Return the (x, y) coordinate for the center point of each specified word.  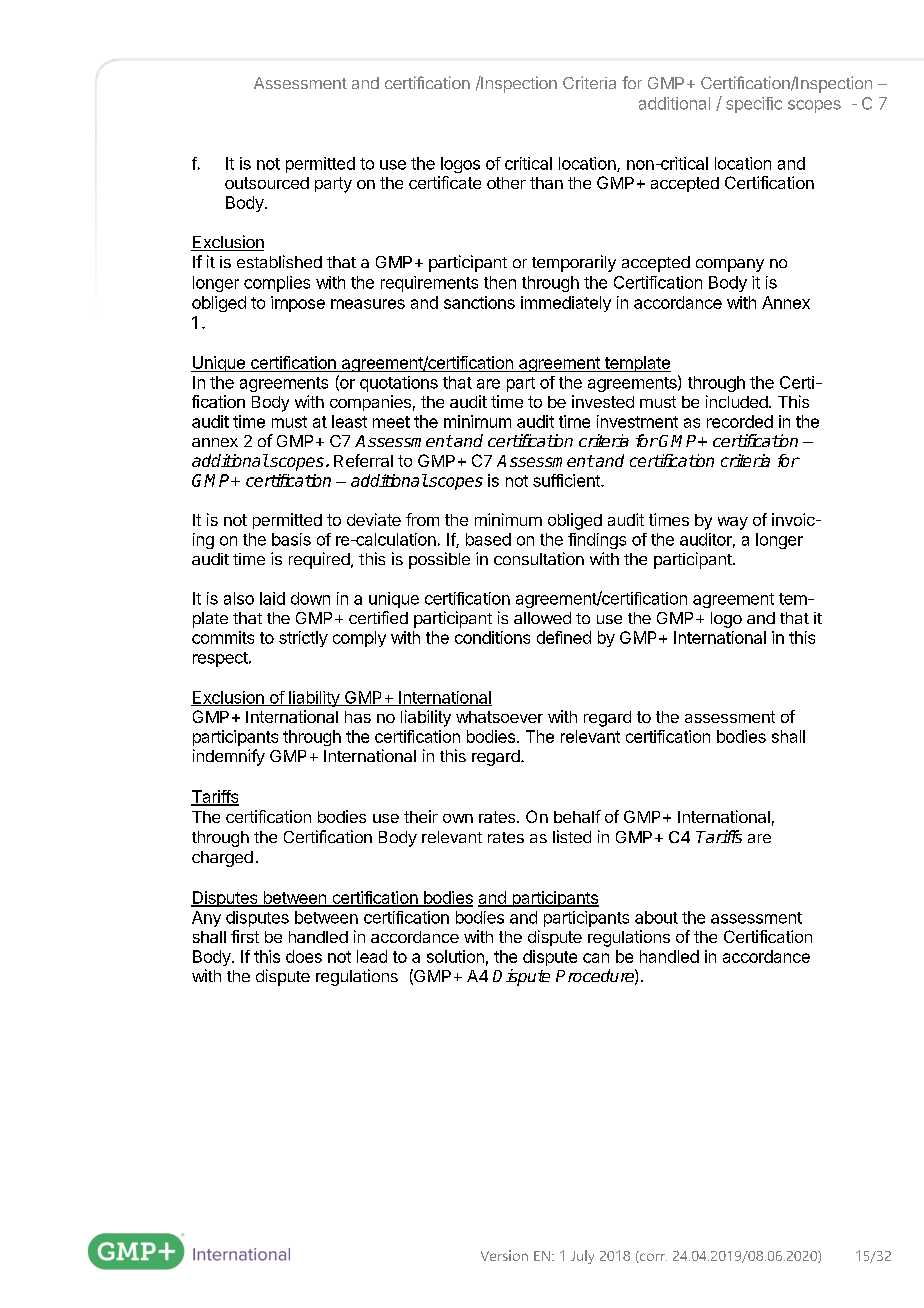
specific (754, 105)
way (733, 523)
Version (504, 1255)
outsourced (267, 183)
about (656, 917)
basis (291, 539)
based (488, 539)
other (506, 183)
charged (222, 859)
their (421, 816)
